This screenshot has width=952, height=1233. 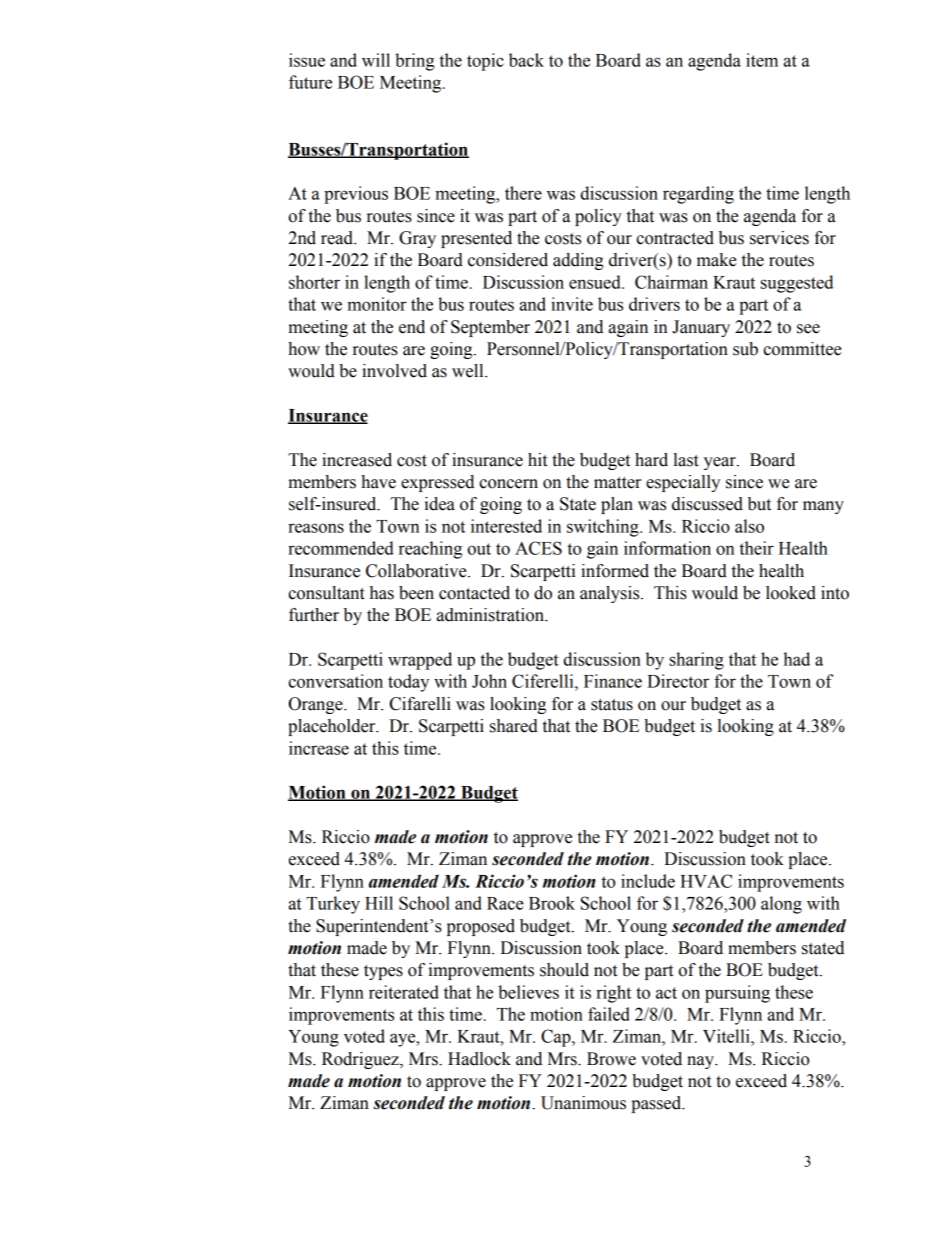 What do you see at coordinates (361, 1060) in the screenshot?
I see `Rodriguez` at bounding box center [361, 1060].
